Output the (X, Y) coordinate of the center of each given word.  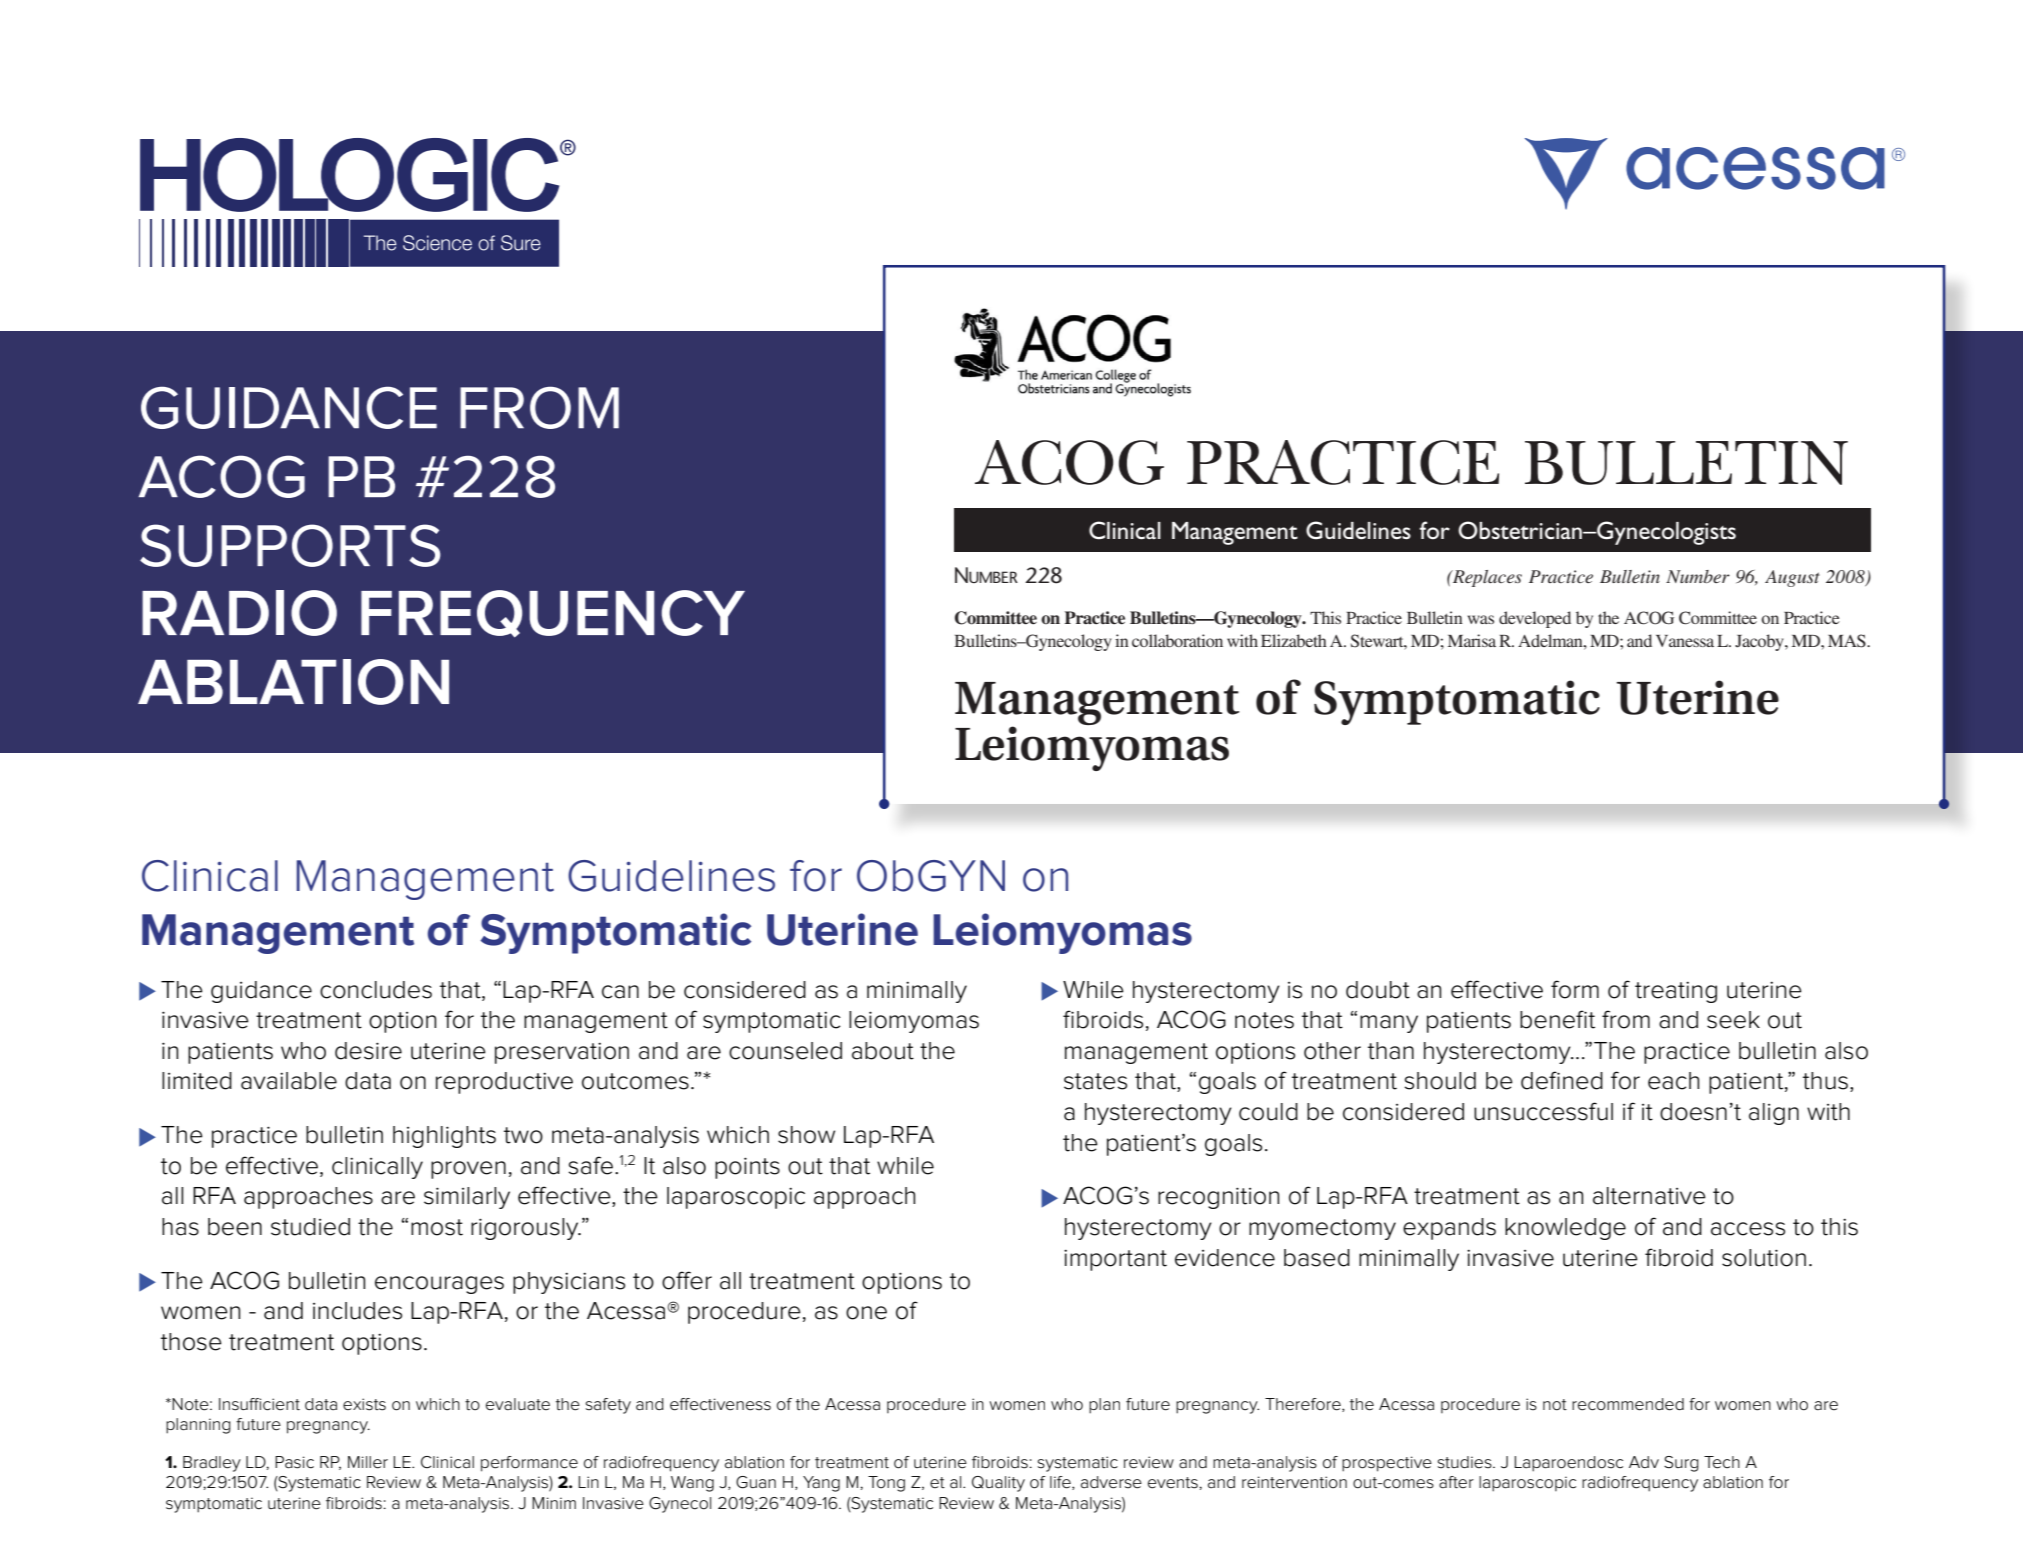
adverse (1111, 1482)
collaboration (1177, 640)
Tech (1722, 1462)
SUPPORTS (290, 545)
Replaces (1486, 578)
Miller (368, 1462)
